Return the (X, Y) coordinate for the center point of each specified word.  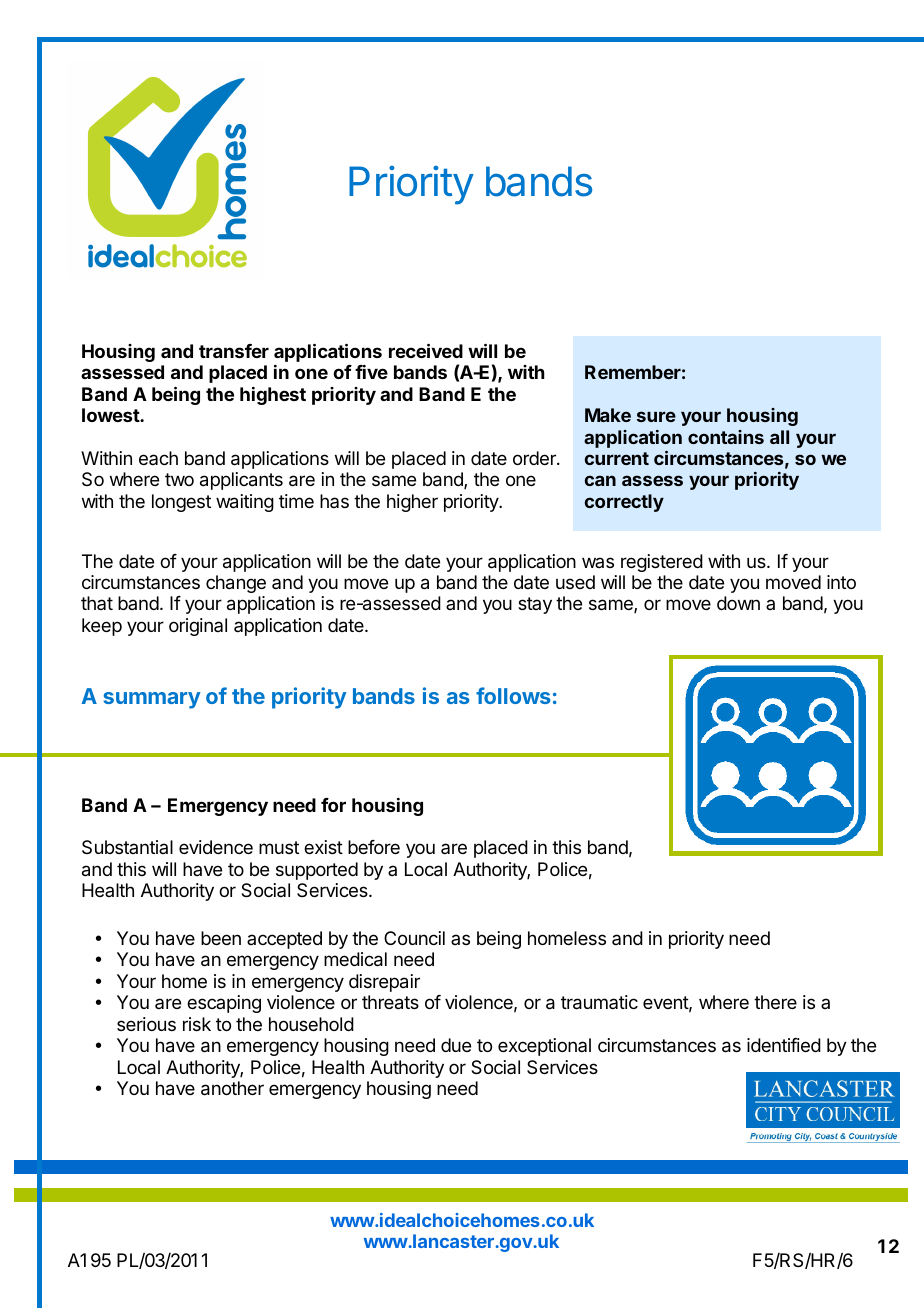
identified (784, 1045)
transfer (234, 351)
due (456, 1045)
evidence (216, 847)
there (775, 1002)
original (198, 627)
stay (535, 605)
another (232, 1088)
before (374, 847)
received (426, 350)
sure (656, 416)
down (738, 603)
